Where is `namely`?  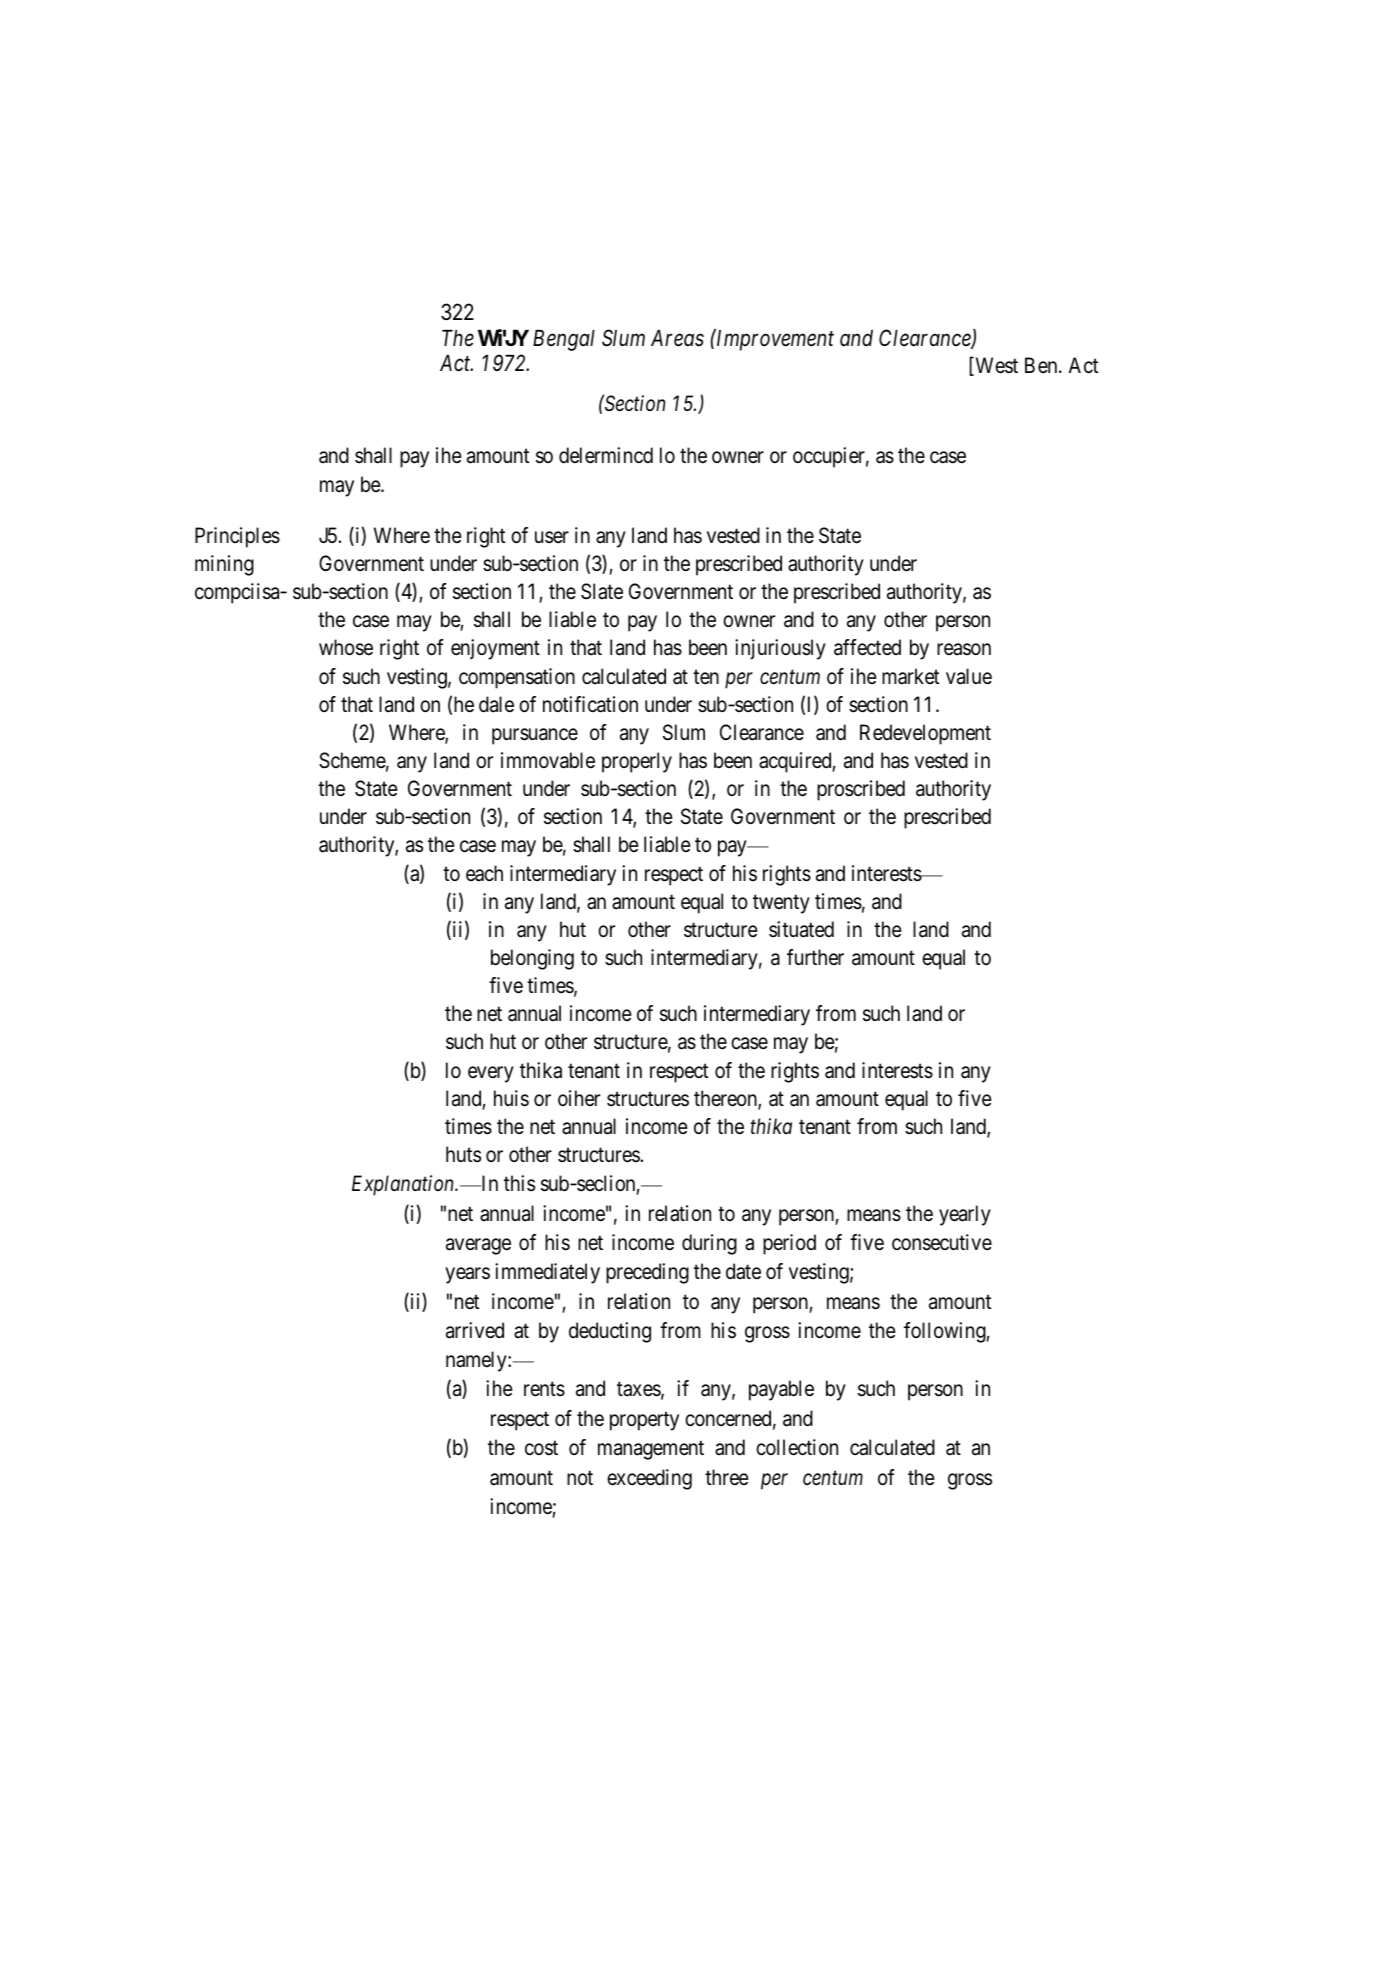 namely is located at coordinates (477, 1361).
